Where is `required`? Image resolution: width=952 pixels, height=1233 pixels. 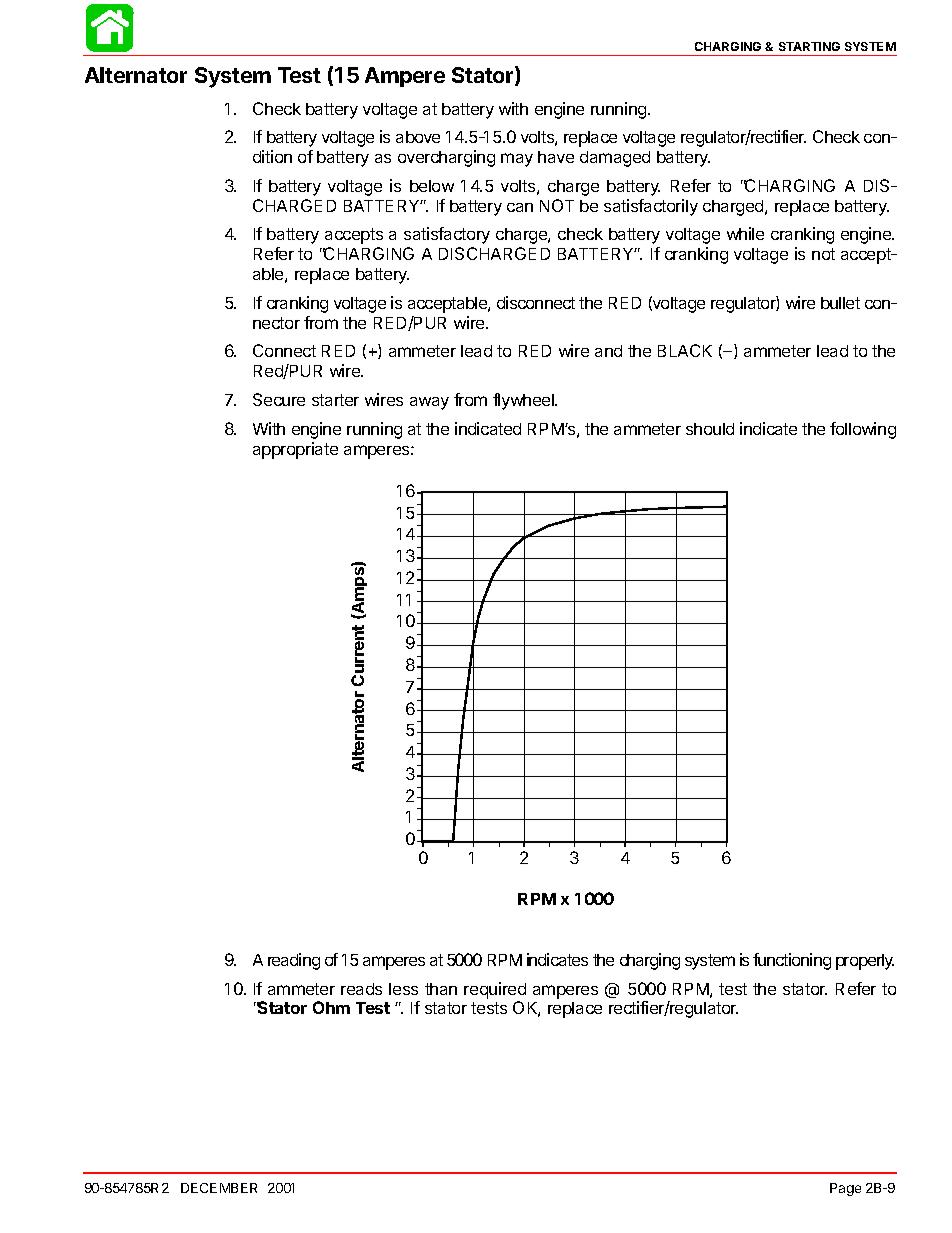 required is located at coordinates (495, 990).
